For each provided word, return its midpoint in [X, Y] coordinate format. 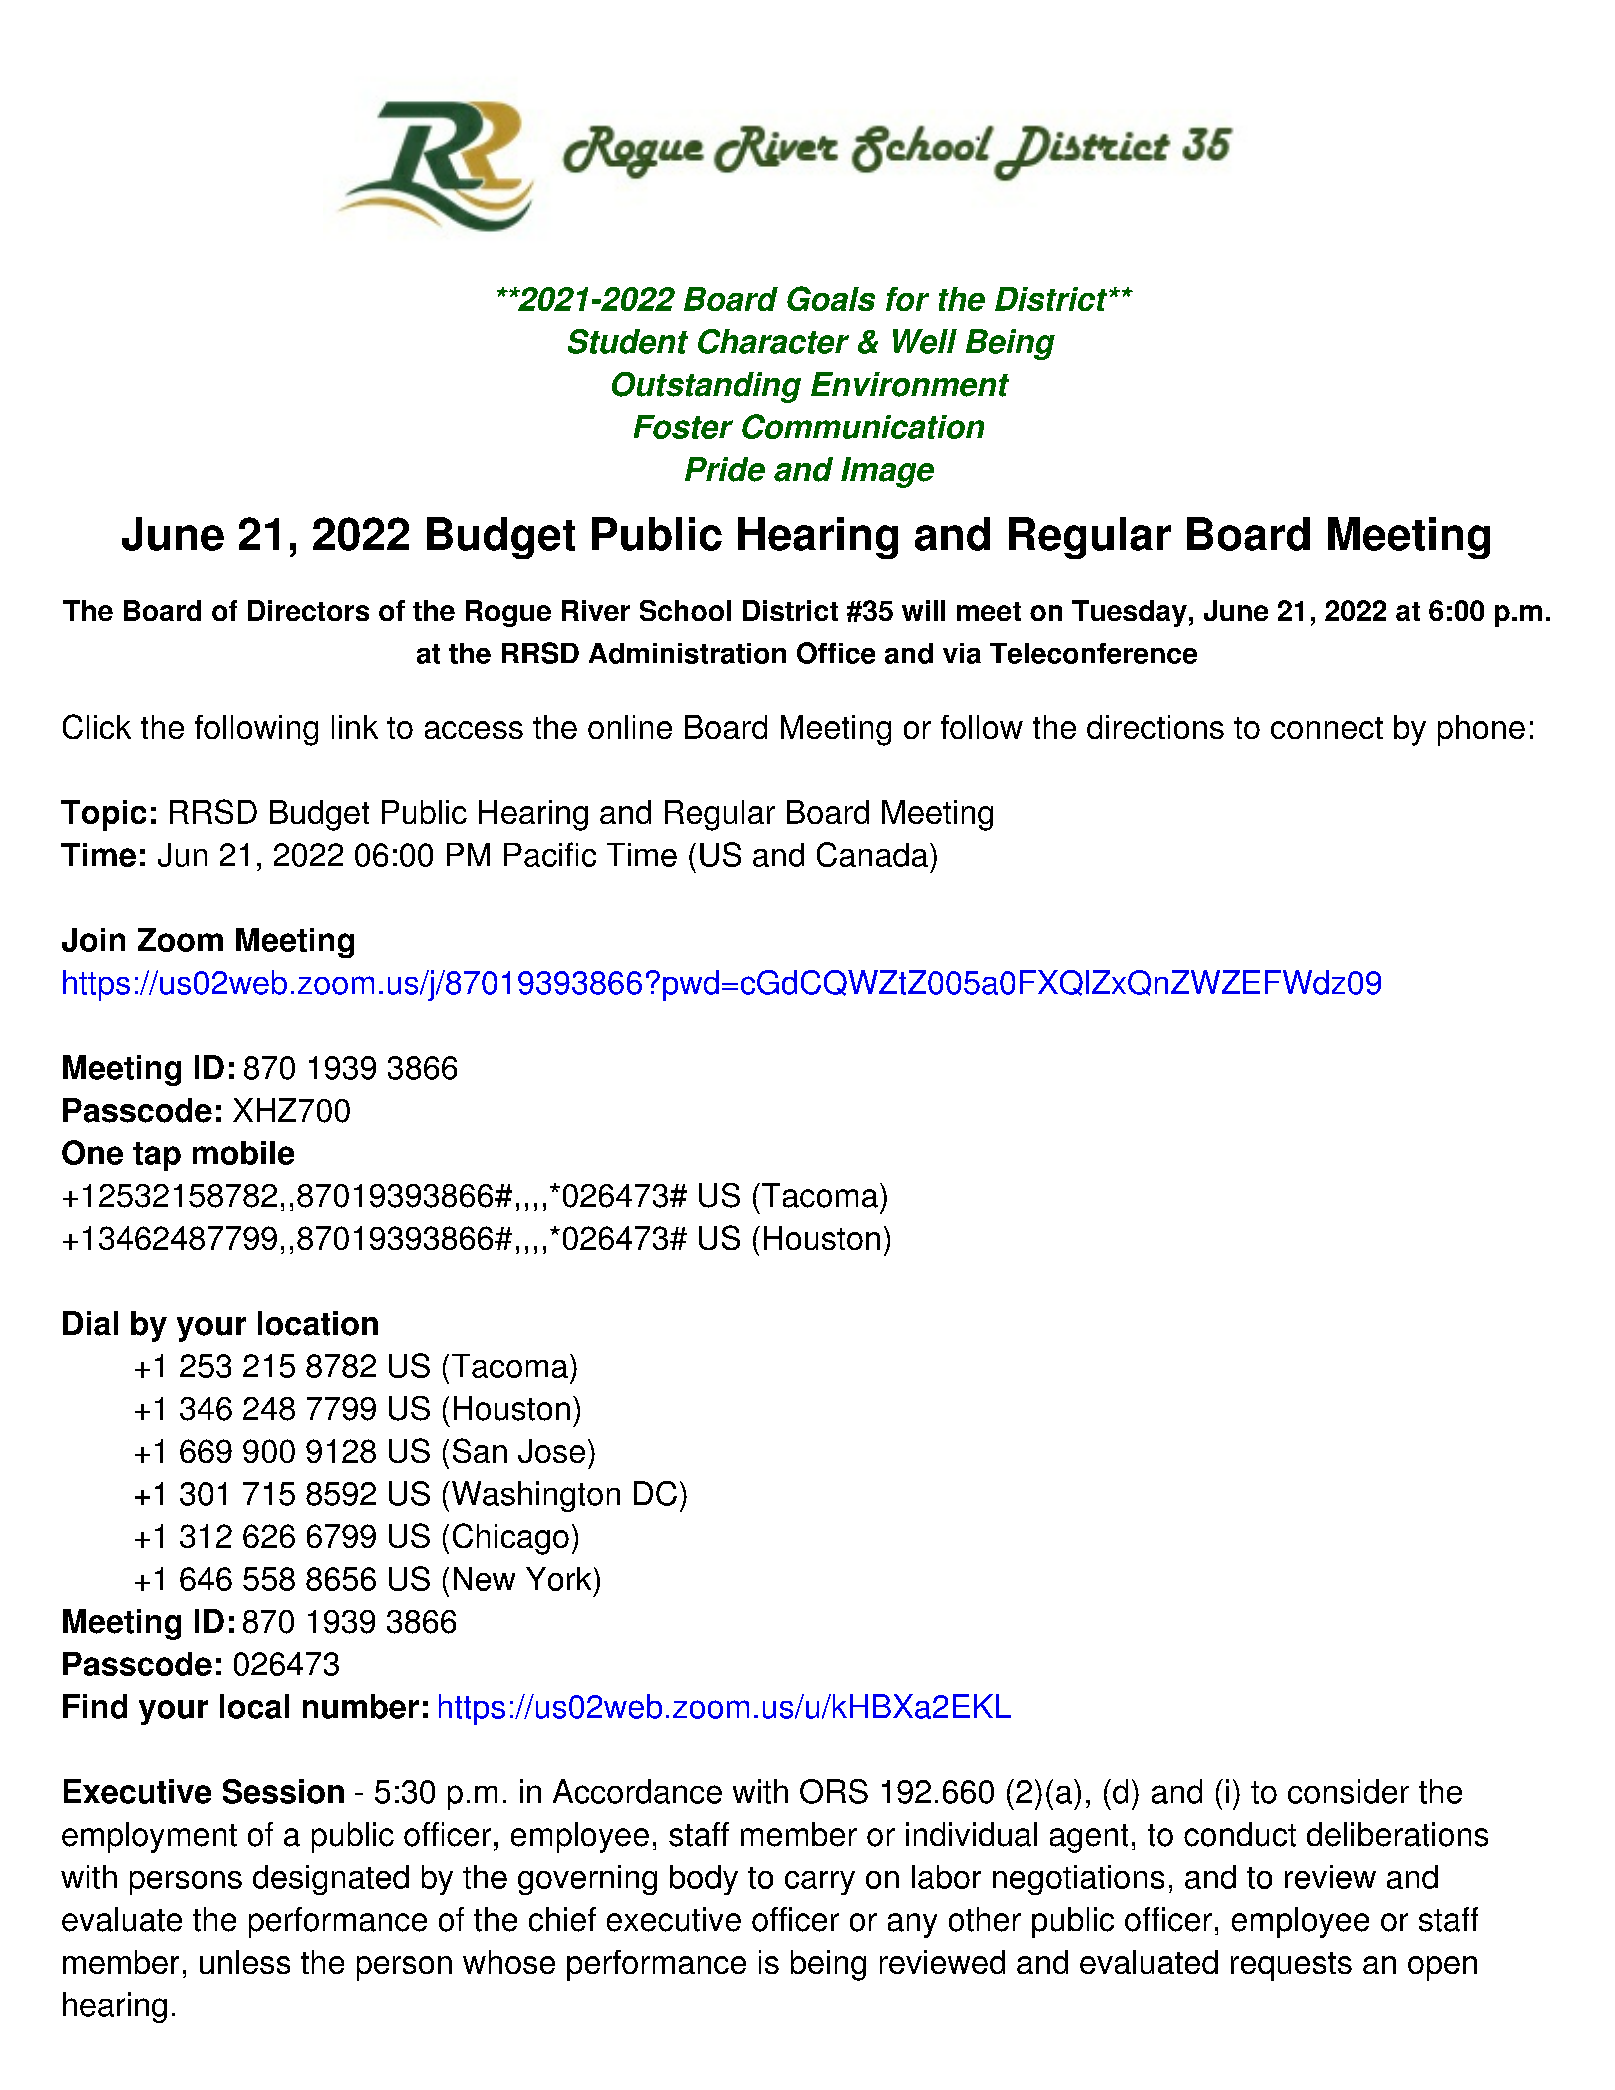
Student [628, 341]
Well [925, 341]
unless [245, 1962]
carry [820, 1883]
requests [1291, 1966]
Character [773, 341]
